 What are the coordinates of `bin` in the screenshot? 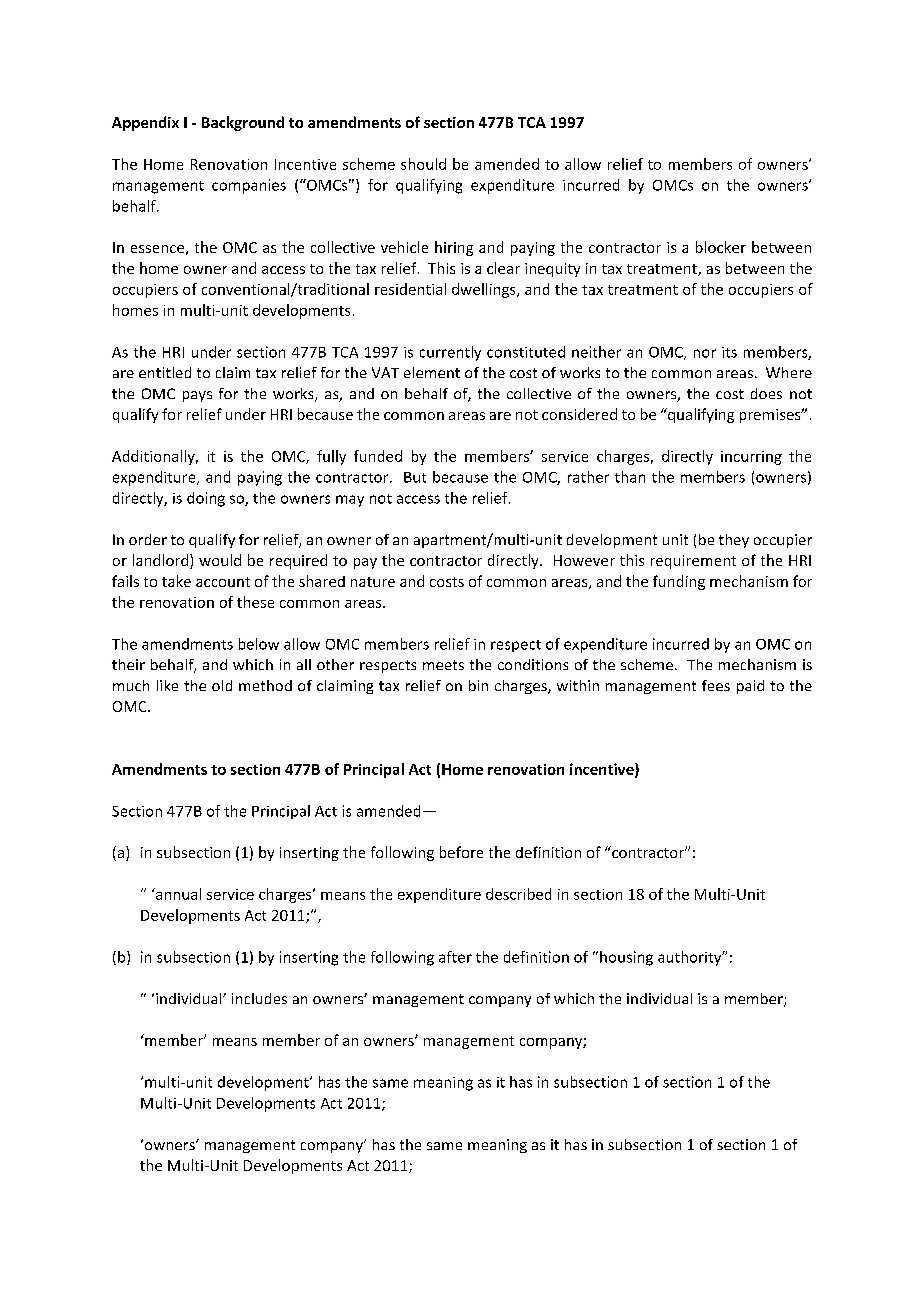 It's located at (478, 685).
